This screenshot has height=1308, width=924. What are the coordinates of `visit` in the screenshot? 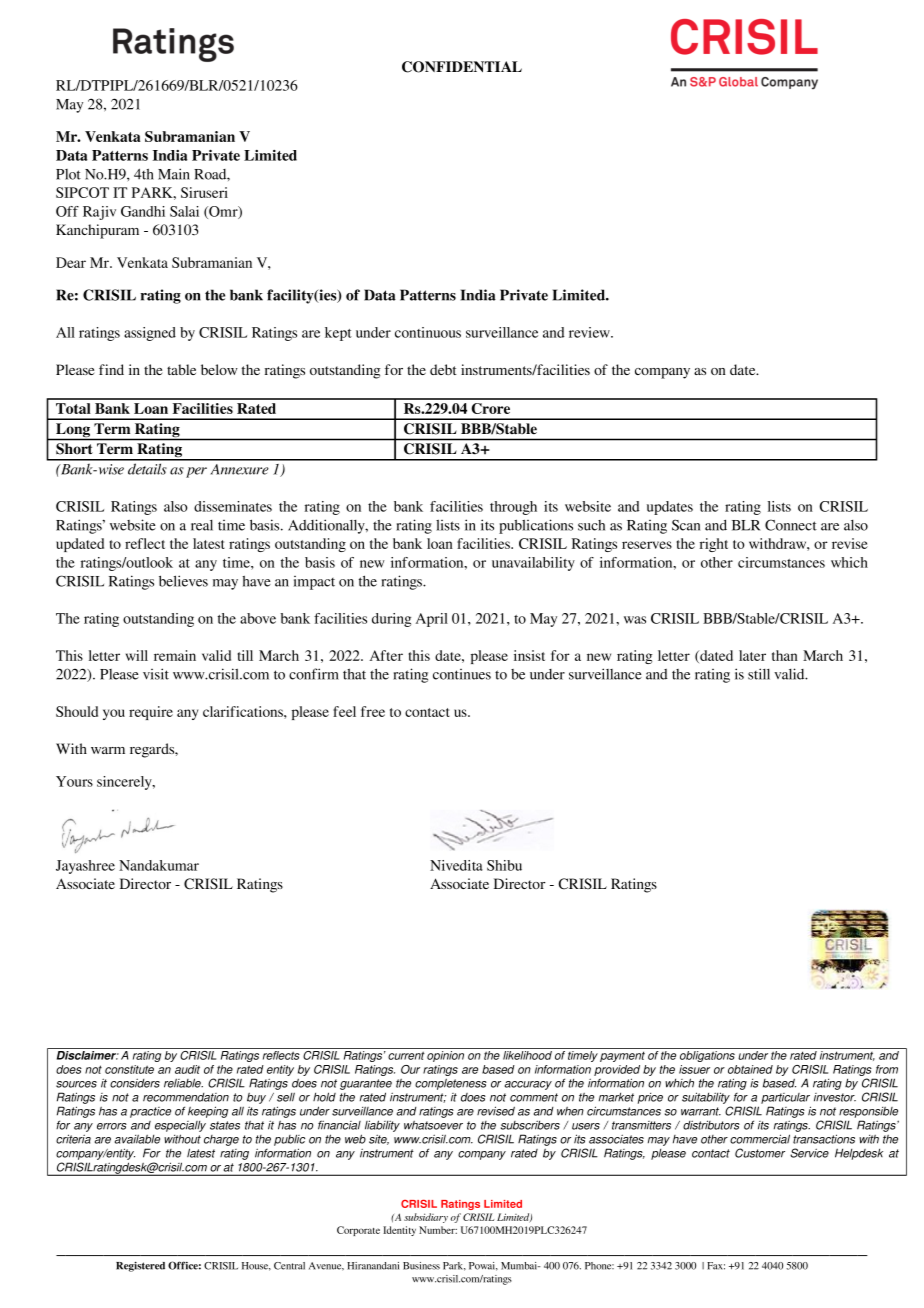 It's located at (156, 674).
